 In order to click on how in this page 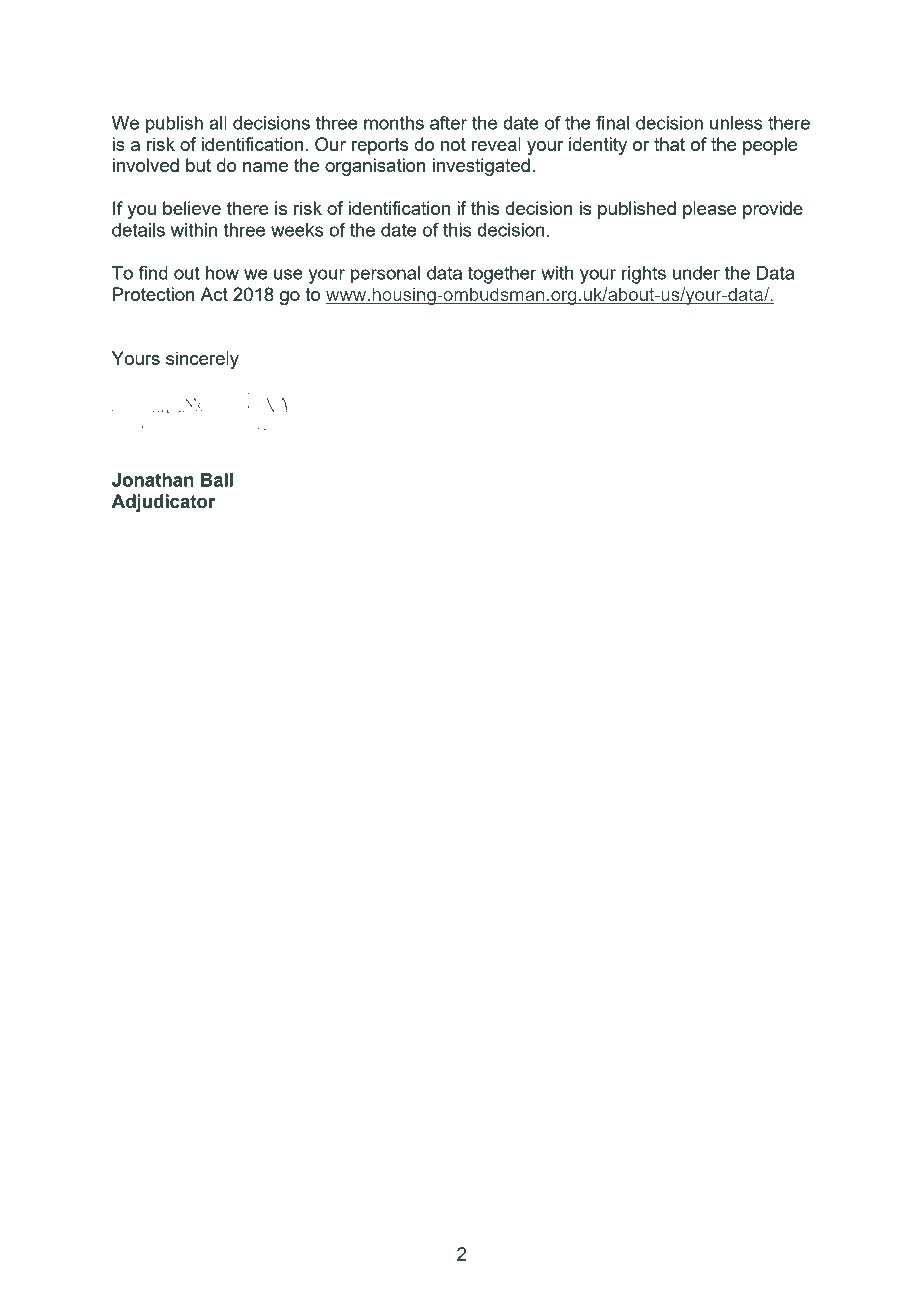, I will do `click(222, 273)`.
